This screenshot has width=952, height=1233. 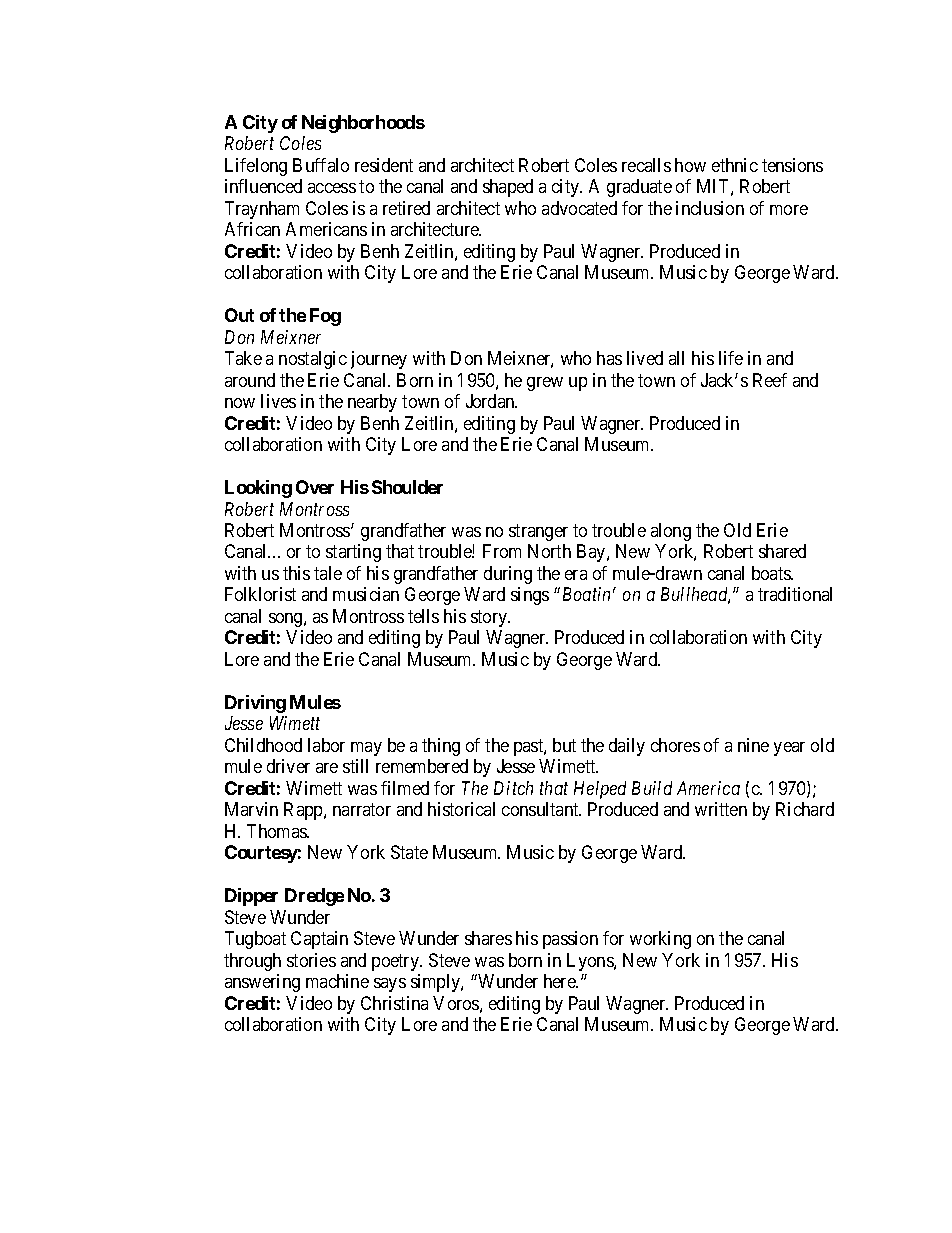 What do you see at coordinates (508, 188) in the screenshot?
I see `shaped` at bounding box center [508, 188].
